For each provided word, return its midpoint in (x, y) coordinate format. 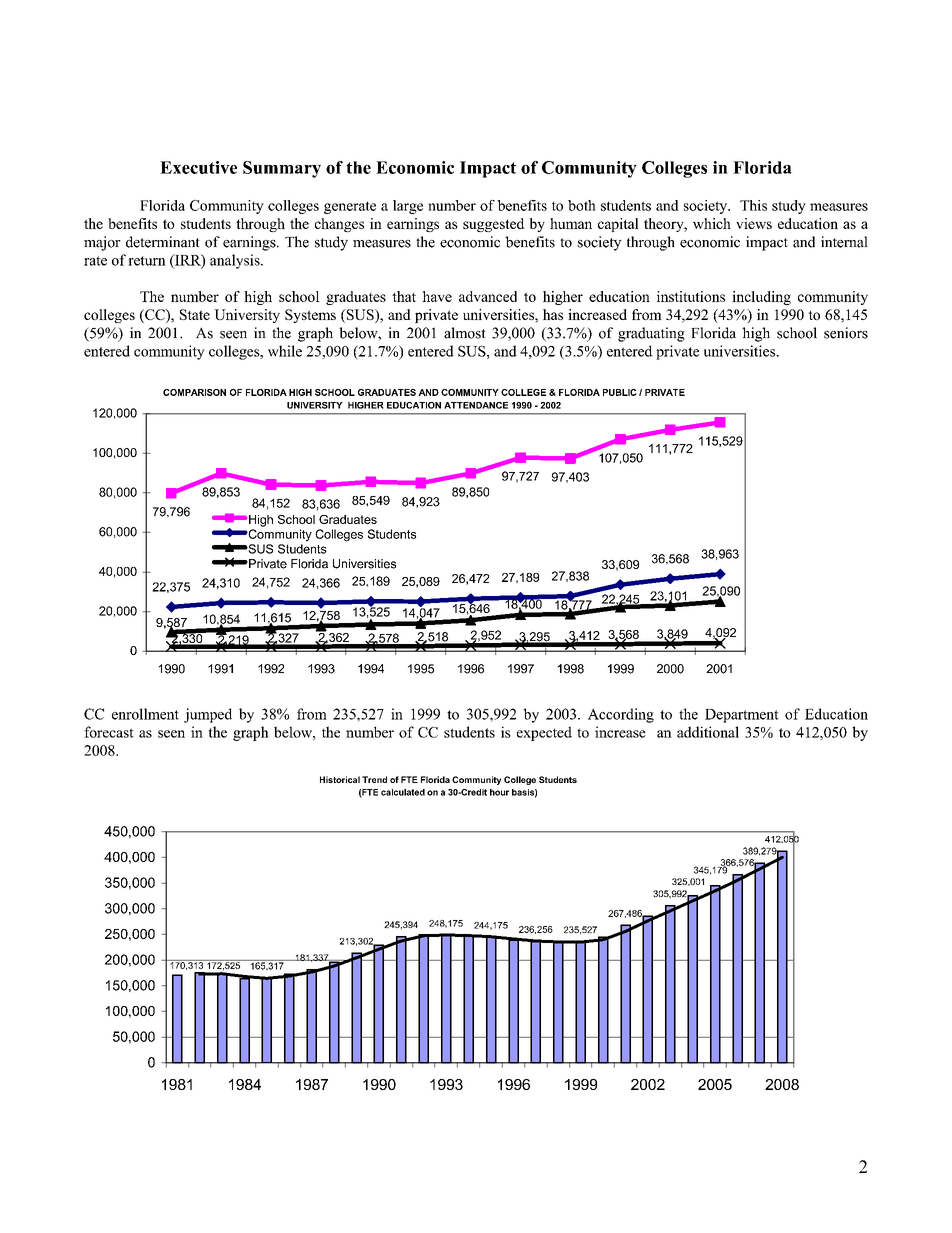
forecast (109, 732)
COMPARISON (194, 392)
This (753, 205)
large (408, 207)
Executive (198, 167)
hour (499, 792)
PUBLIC (620, 392)
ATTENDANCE (476, 405)
